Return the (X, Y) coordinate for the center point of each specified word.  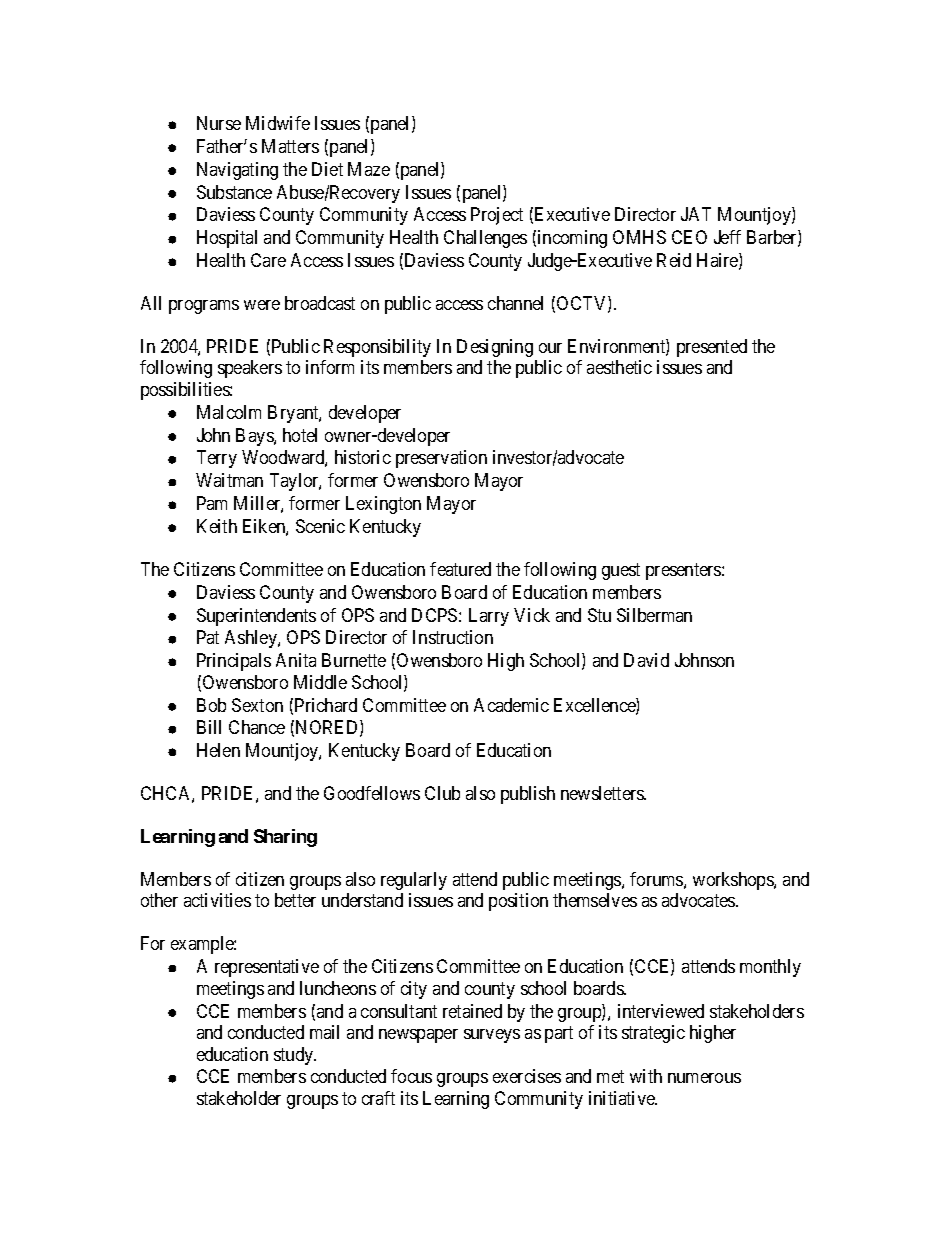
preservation (441, 459)
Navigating (237, 171)
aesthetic (619, 367)
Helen (218, 750)
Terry (217, 459)
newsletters (603, 793)
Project (497, 216)
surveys (492, 1036)
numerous (704, 1078)
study (295, 1056)
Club (442, 793)
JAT (696, 214)
